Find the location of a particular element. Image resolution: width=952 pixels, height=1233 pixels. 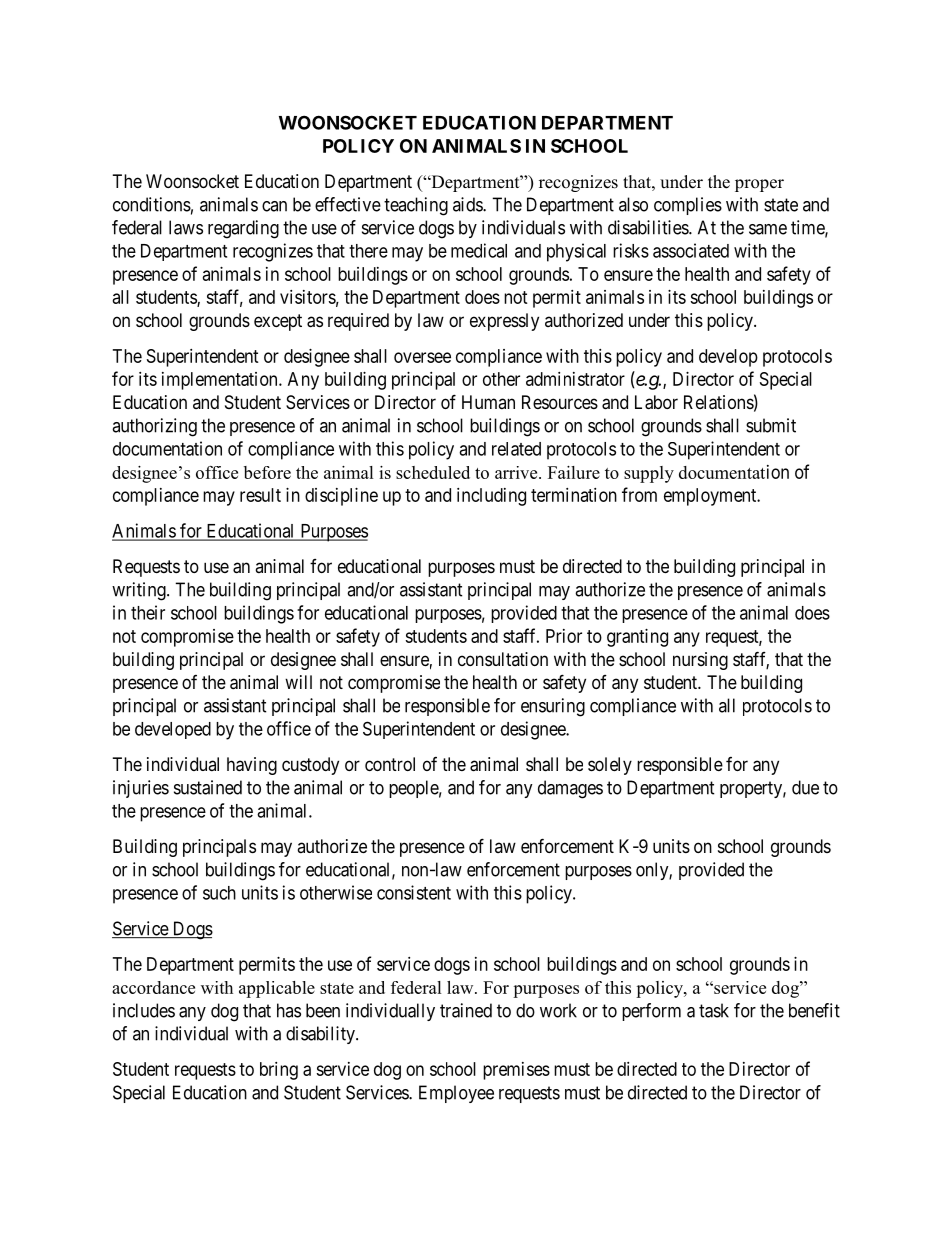

nursing is located at coordinates (700, 661).
